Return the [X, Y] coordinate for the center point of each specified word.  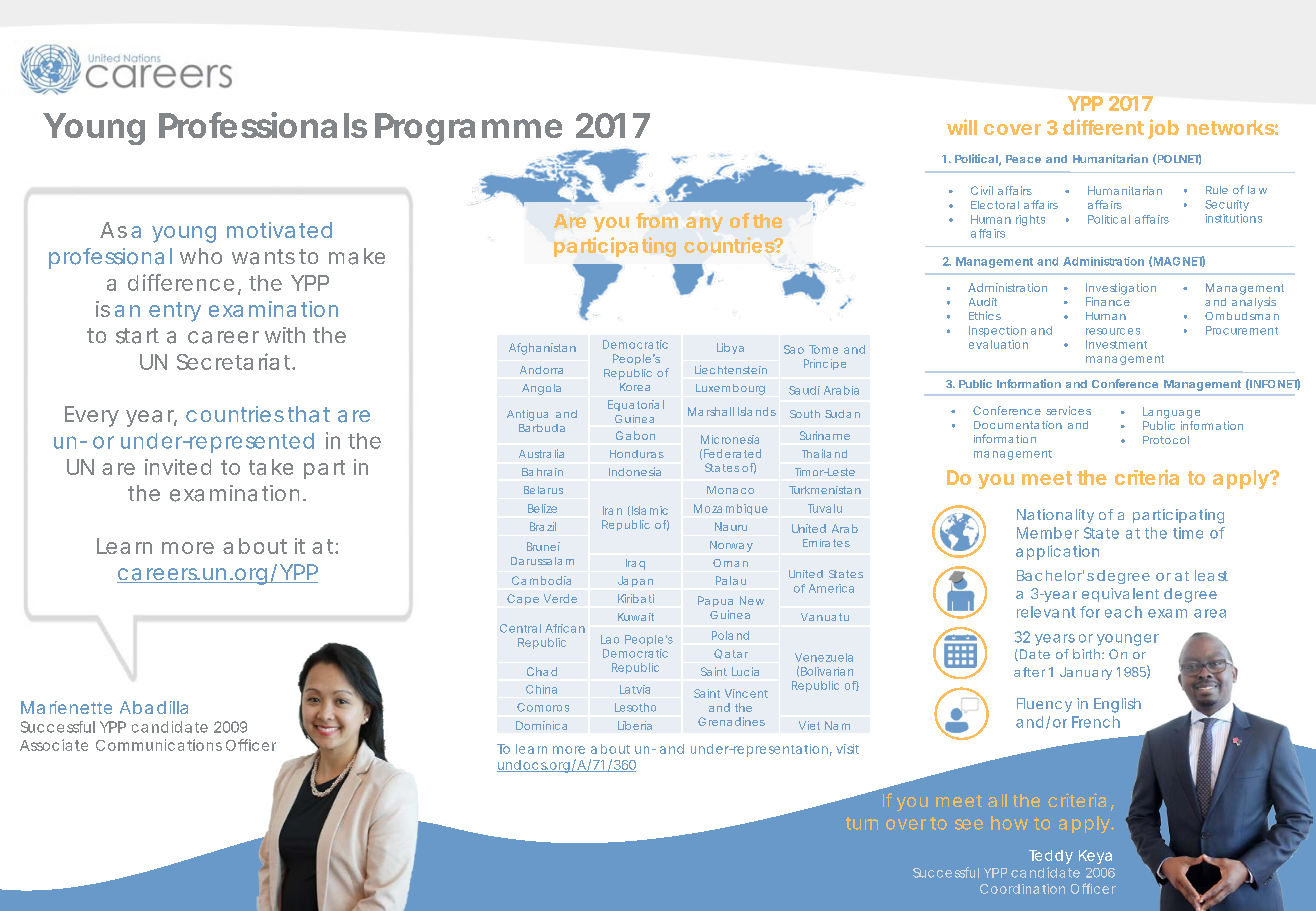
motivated [279, 230]
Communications [159, 745]
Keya [1095, 857]
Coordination [1022, 889]
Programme [468, 129]
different [1103, 127]
